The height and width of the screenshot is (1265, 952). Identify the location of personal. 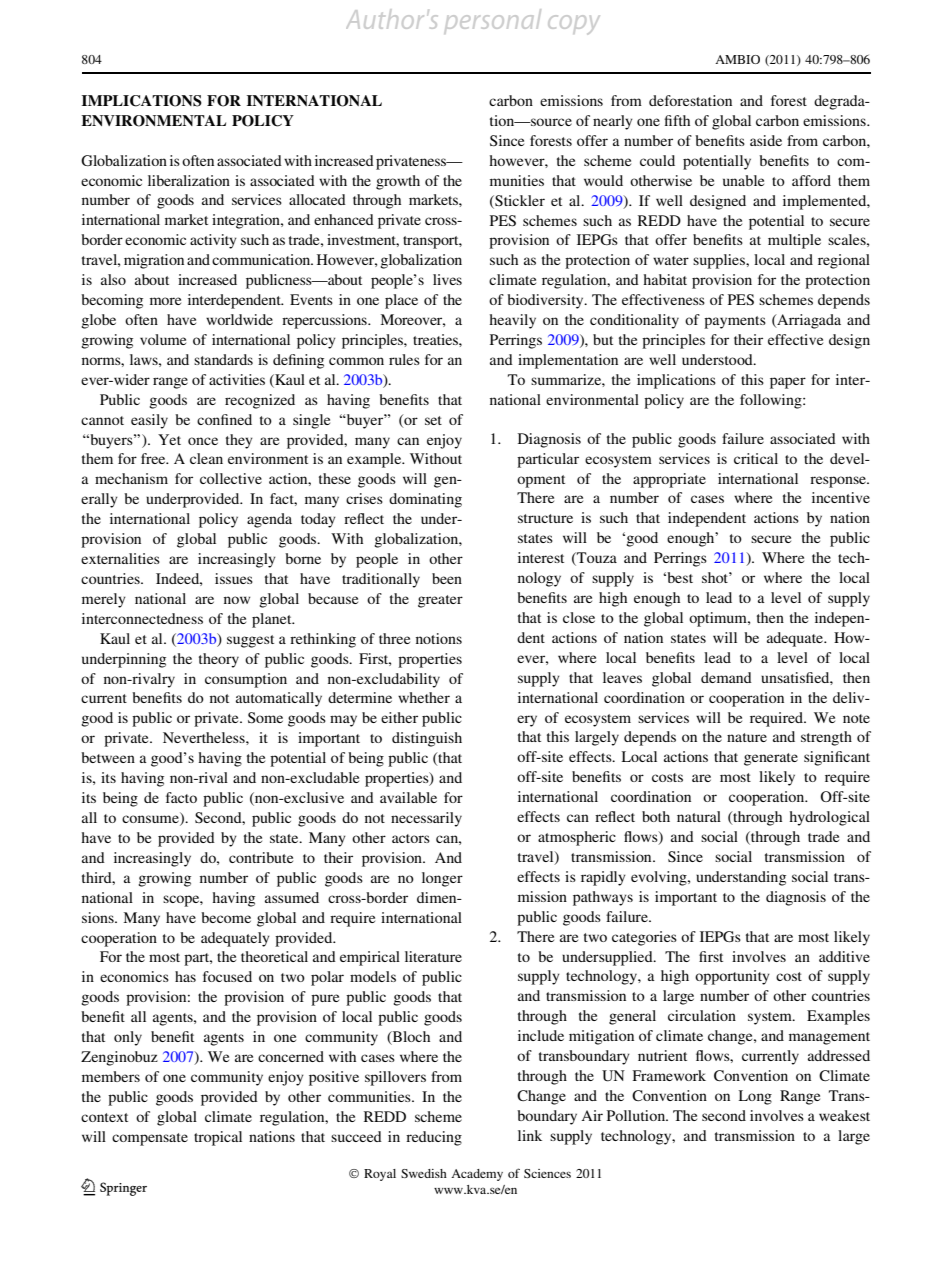
(493, 21).
